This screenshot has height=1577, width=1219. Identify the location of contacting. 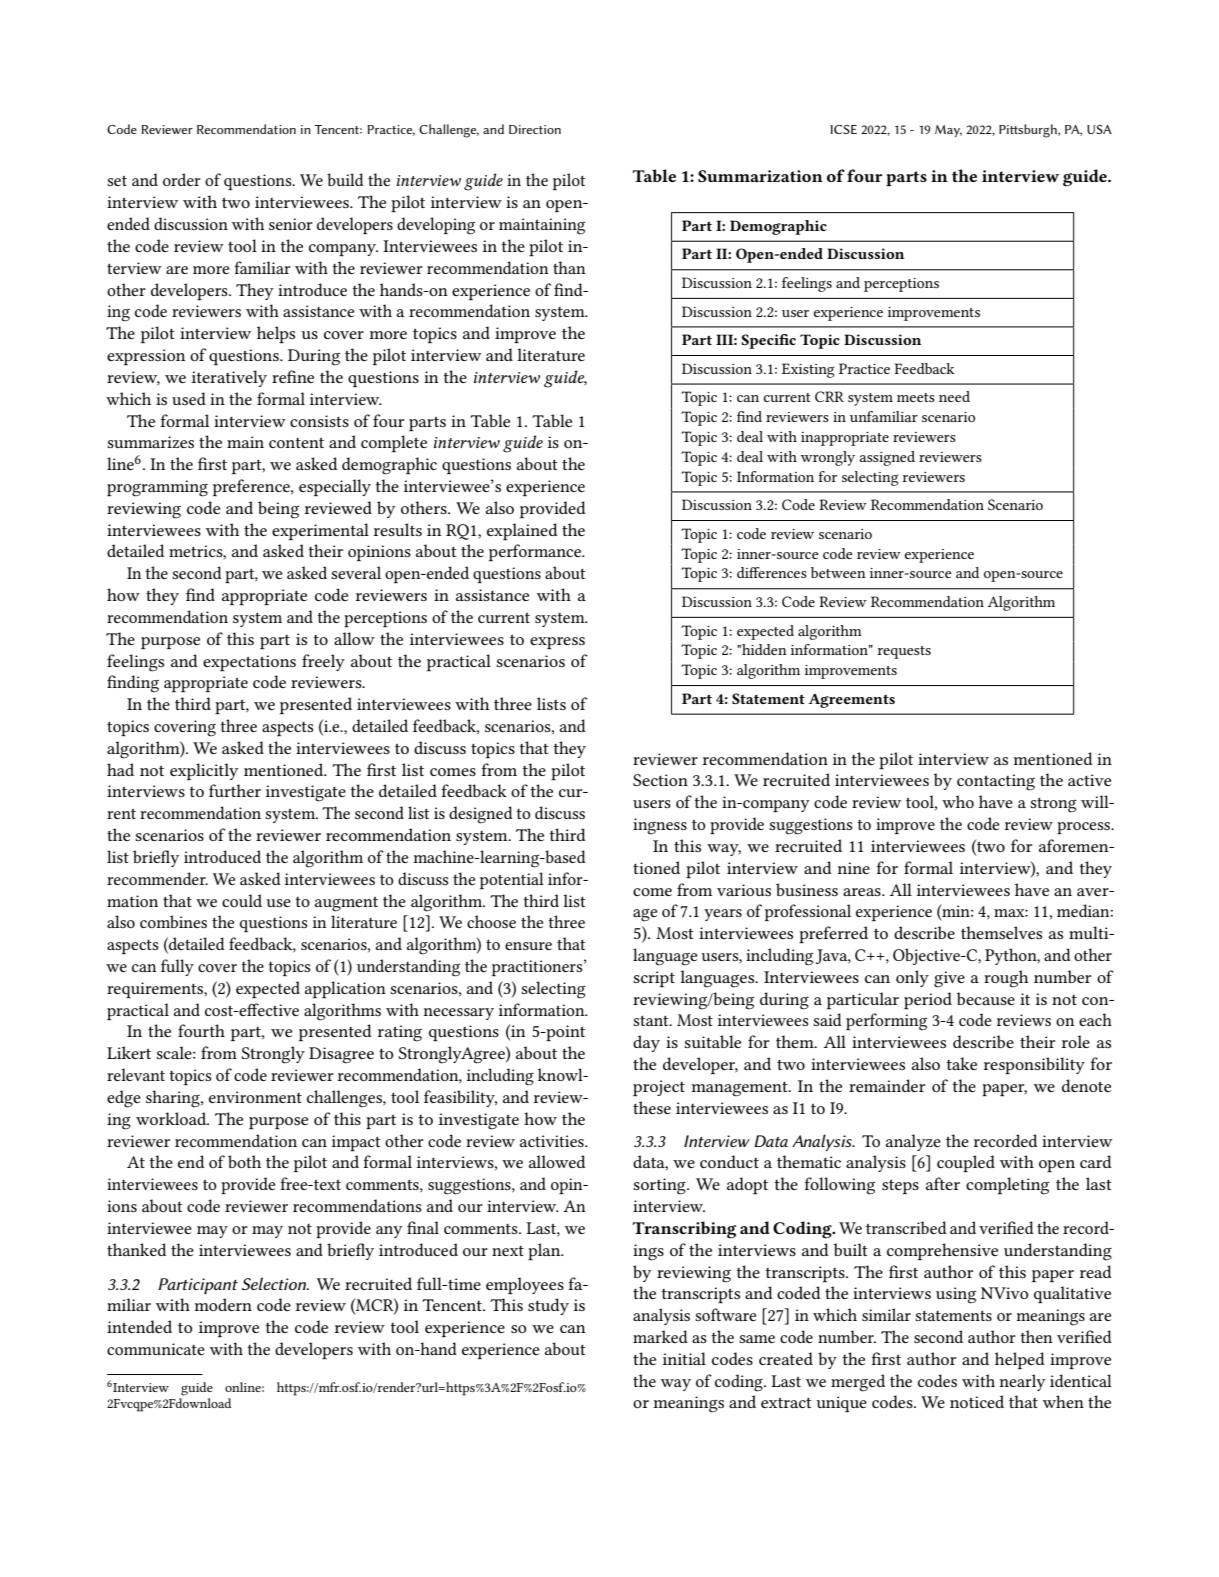
(996, 782).
